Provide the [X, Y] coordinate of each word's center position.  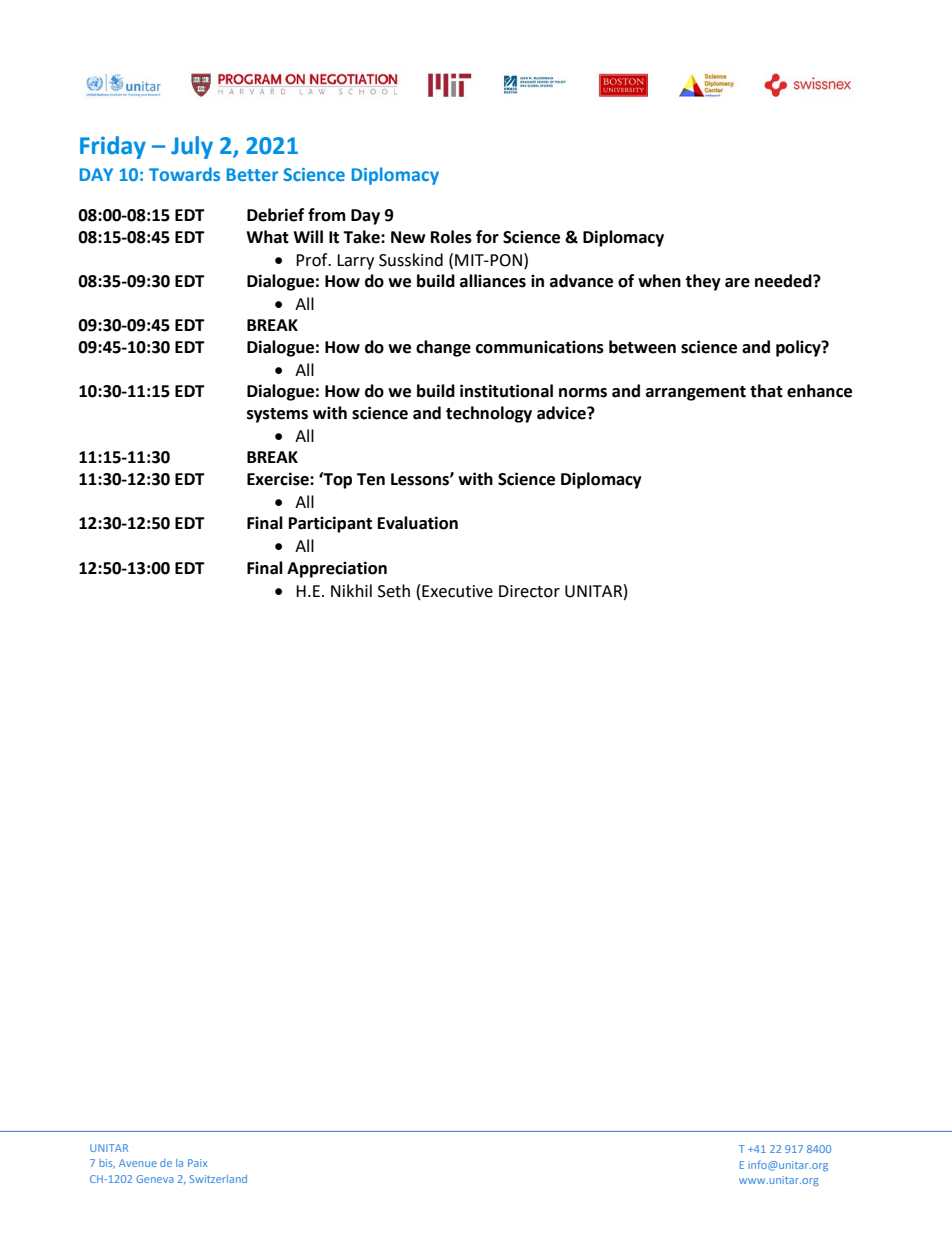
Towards [184, 174]
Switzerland [218, 1179]
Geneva [155, 1179]
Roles [451, 237]
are [737, 283]
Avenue [138, 1163]
